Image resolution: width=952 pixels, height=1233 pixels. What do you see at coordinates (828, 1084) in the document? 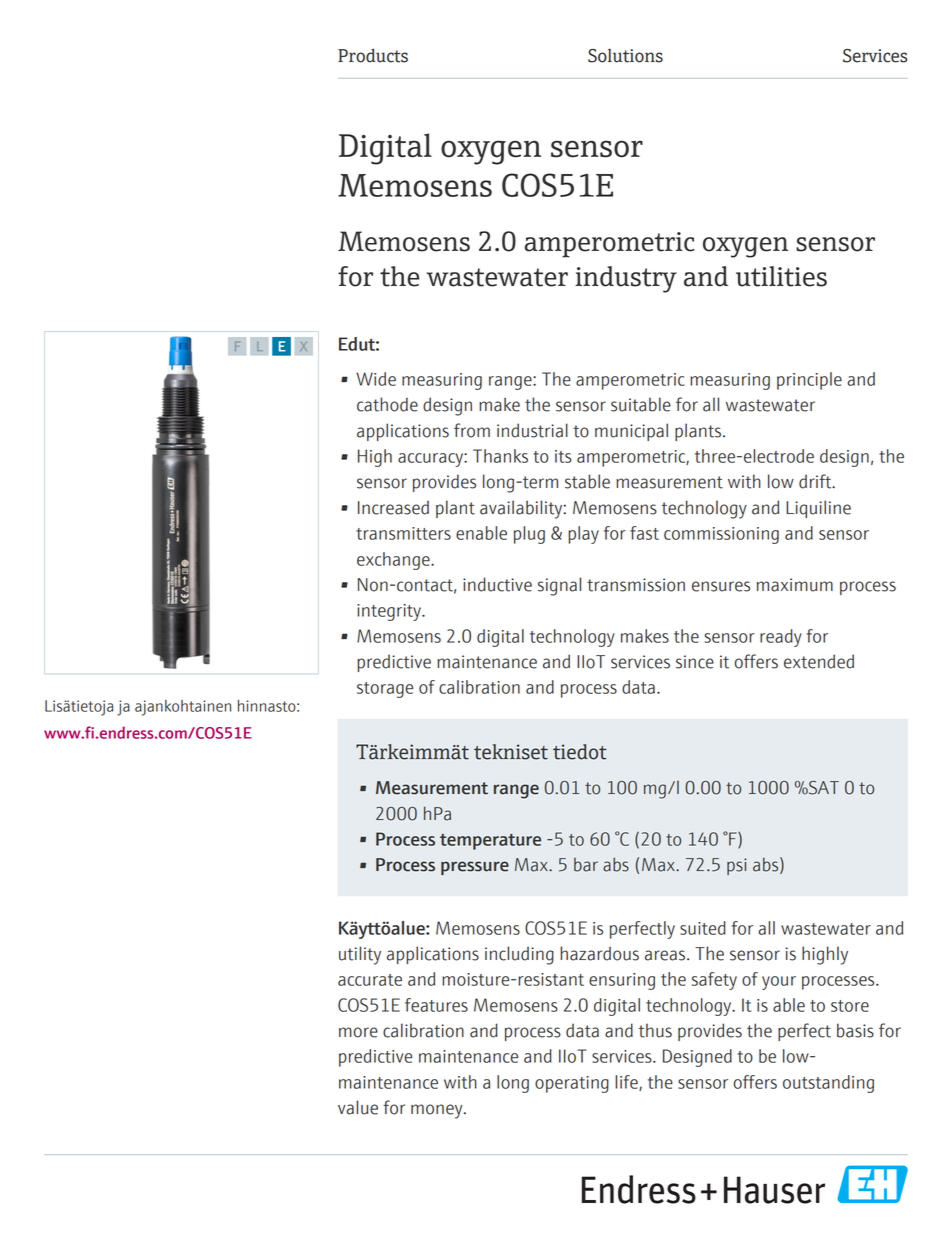
I see `outstanding` at bounding box center [828, 1084].
